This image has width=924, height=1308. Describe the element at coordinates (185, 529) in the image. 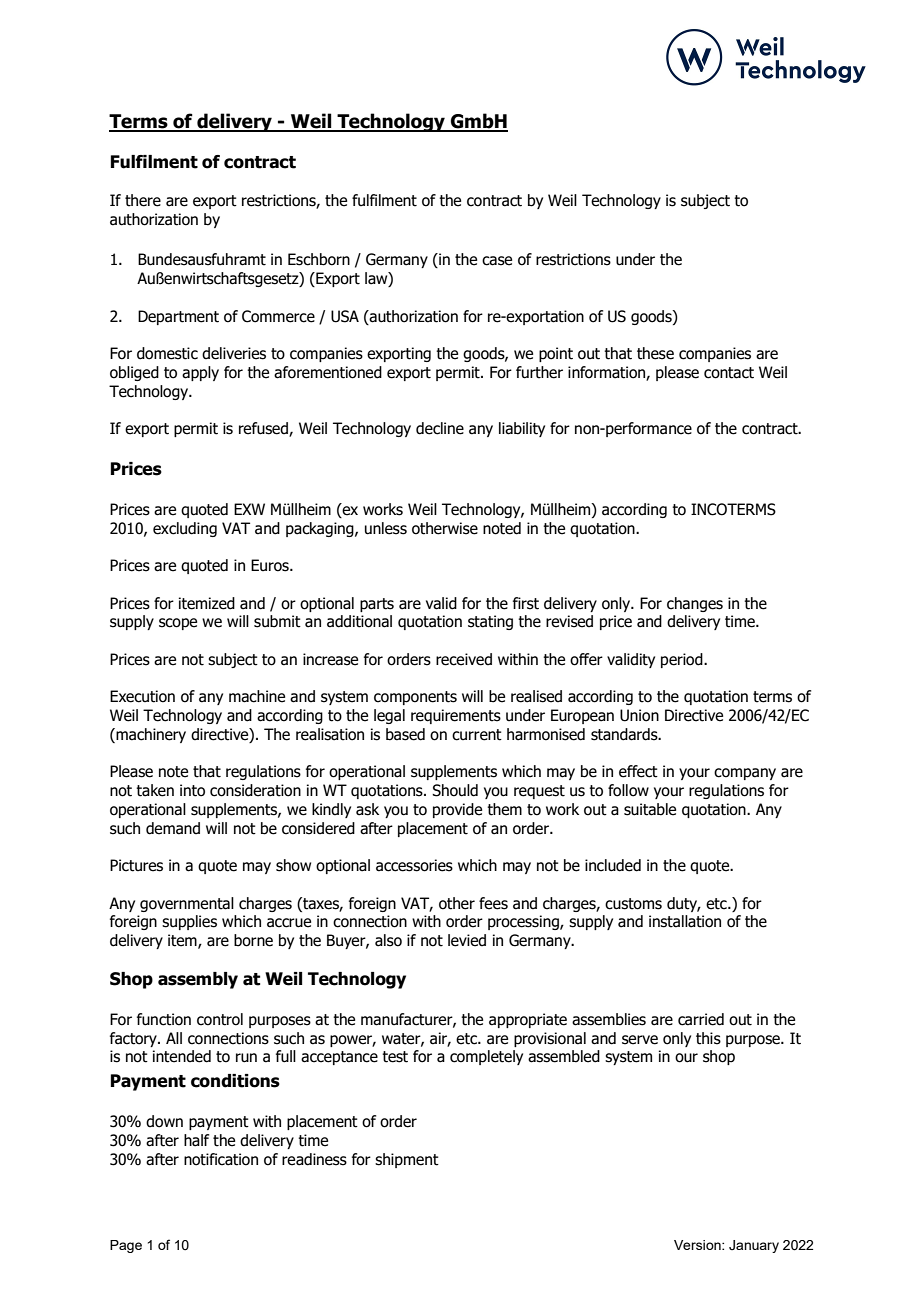

I see `excluding` at that location.
